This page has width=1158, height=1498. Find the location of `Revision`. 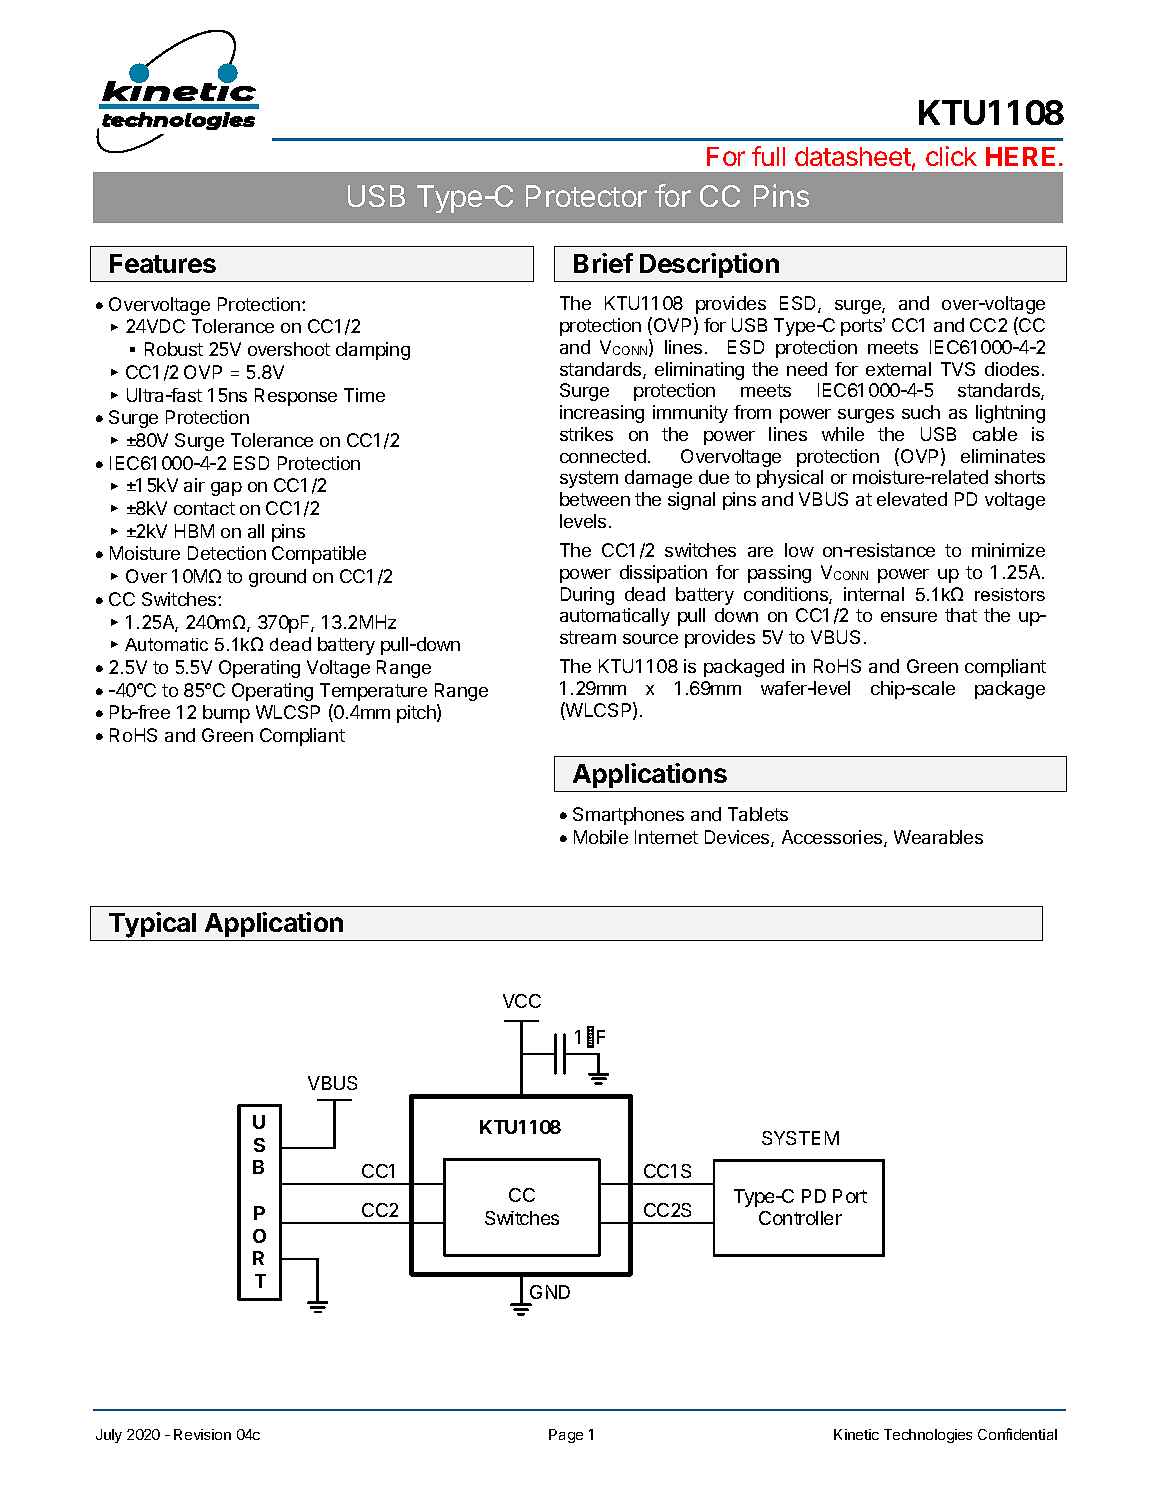

Revision is located at coordinates (202, 1434).
